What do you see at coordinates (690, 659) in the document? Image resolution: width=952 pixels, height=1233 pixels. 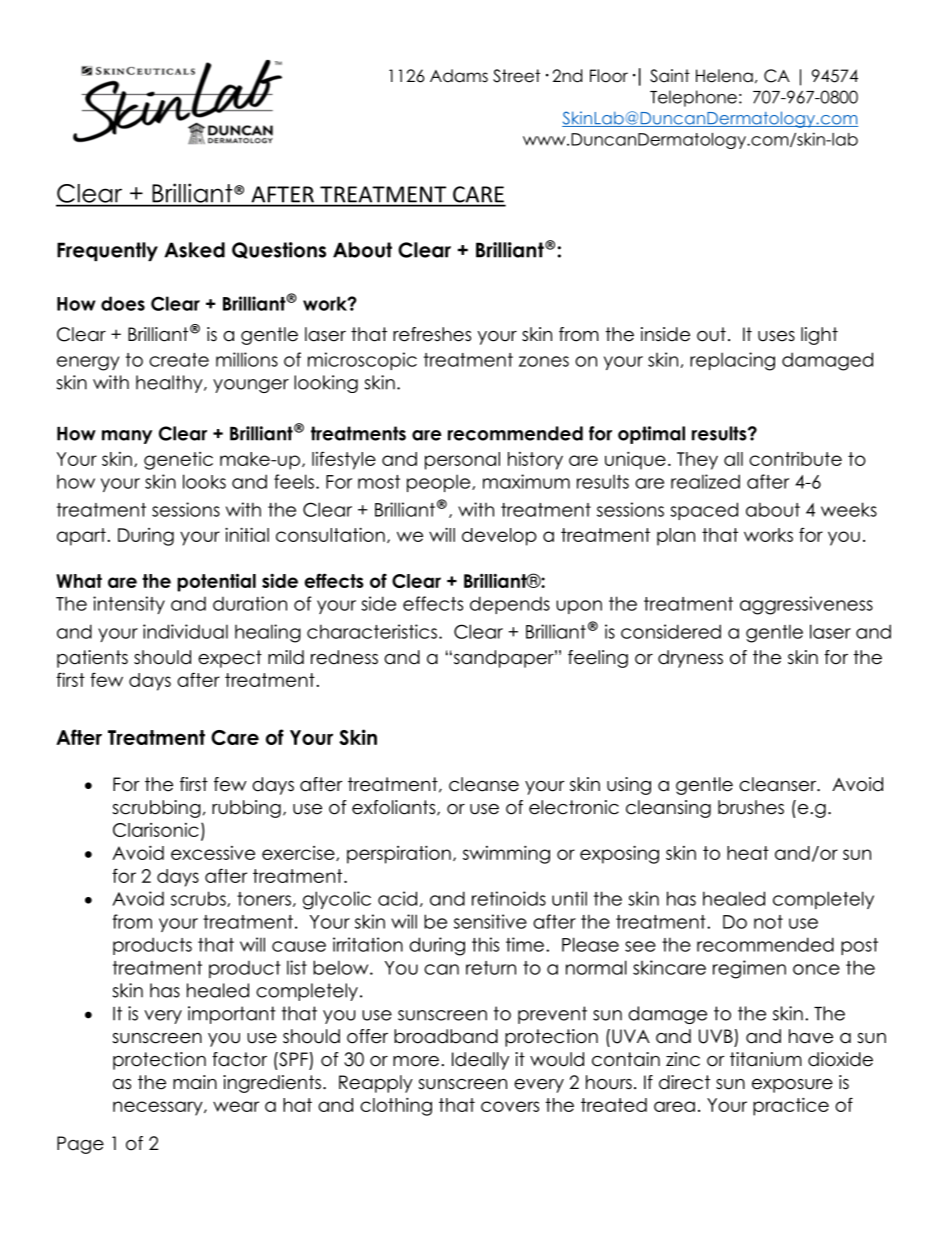 I see `dryness` at bounding box center [690, 659].
